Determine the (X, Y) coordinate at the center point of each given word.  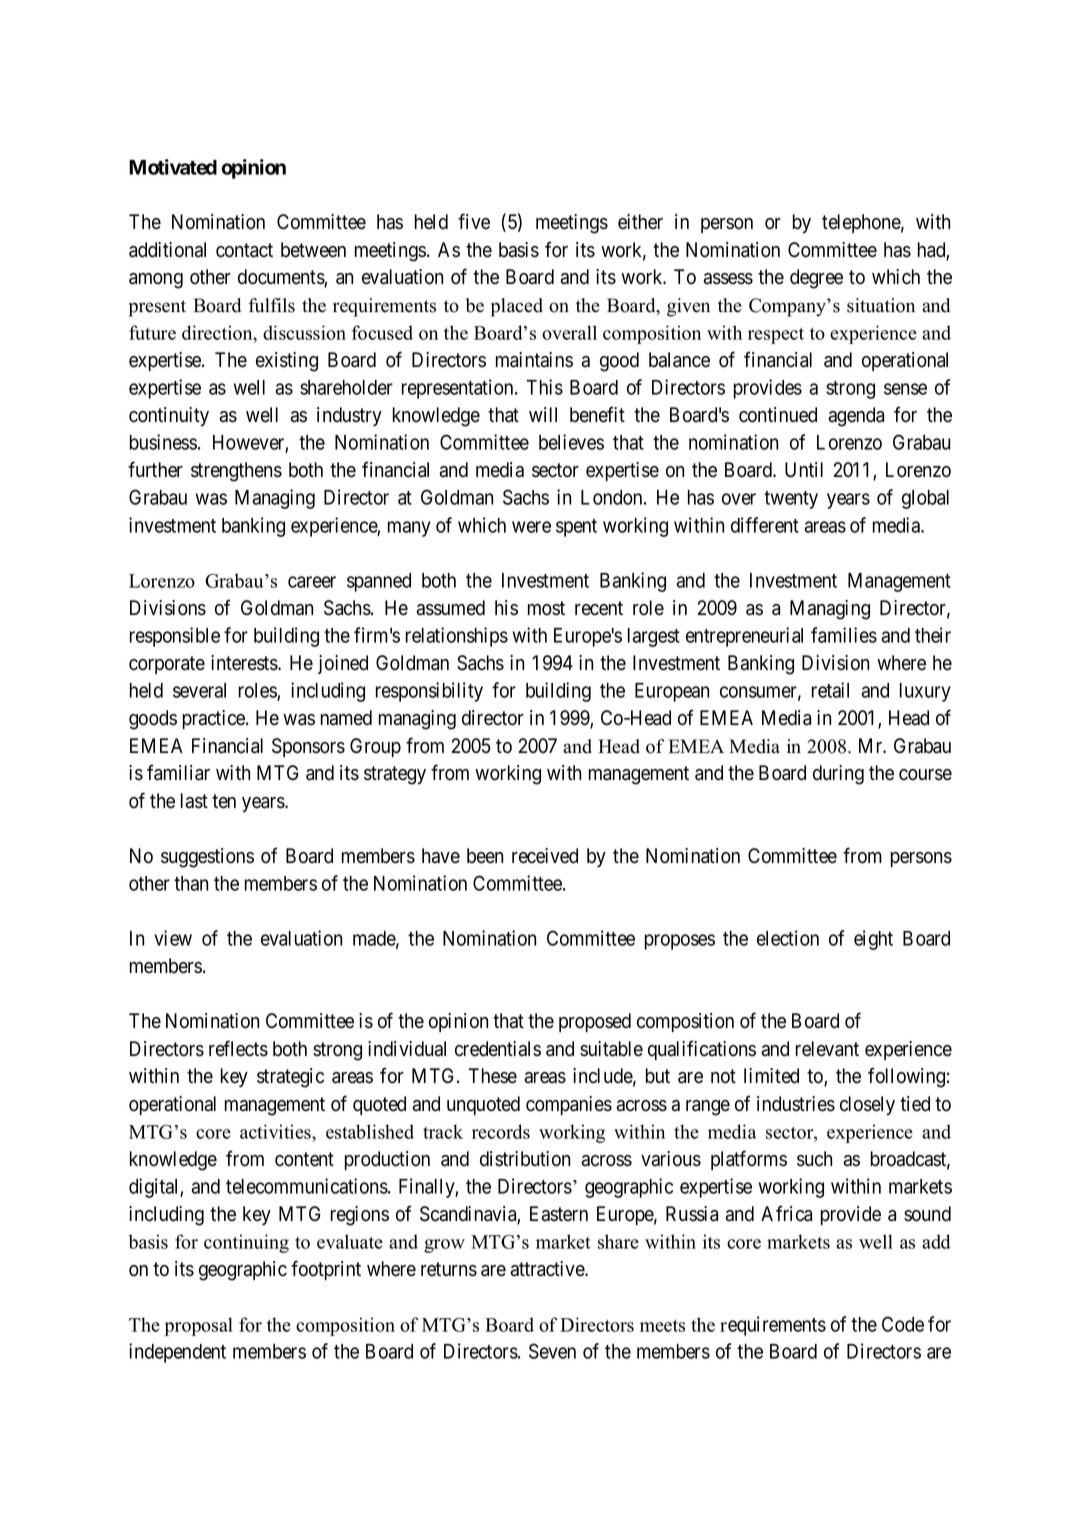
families (844, 635)
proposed (595, 1022)
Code (903, 1324)
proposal (199, 1326)
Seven (552, 1351)
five (474, 221)
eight (873, 940)
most (546, 608)
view (173, 938)
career (312, 582)
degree (816, 279)
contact (244, 250)
